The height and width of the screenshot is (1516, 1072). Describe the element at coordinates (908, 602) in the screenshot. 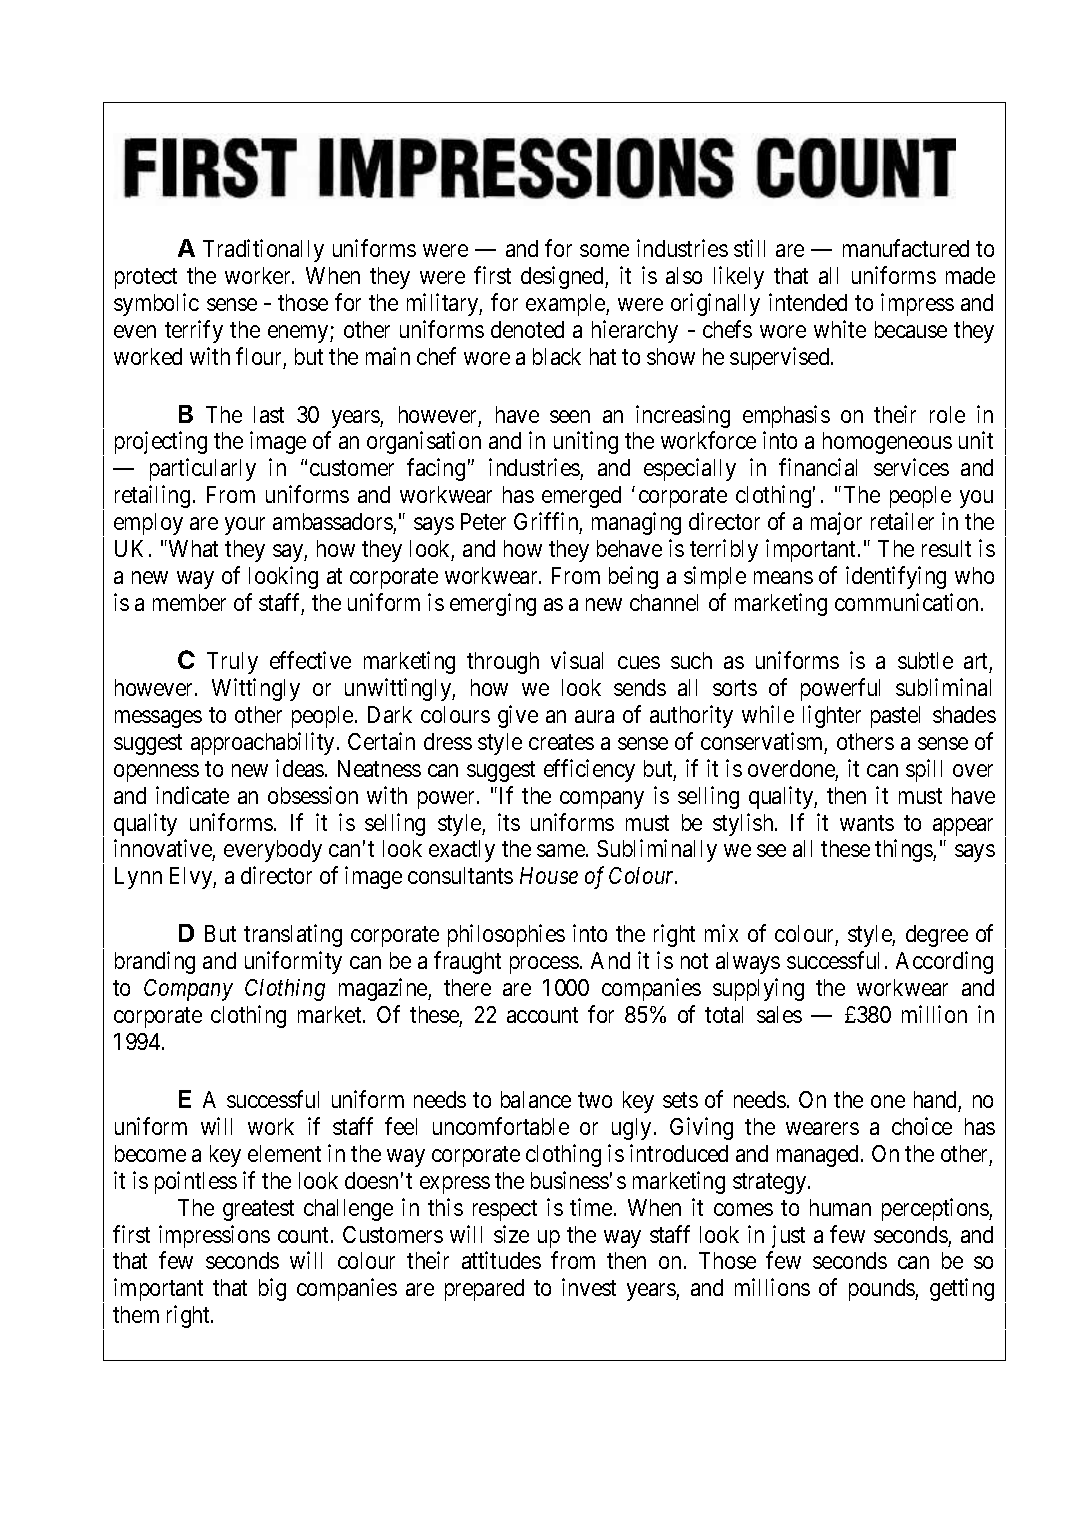

I see `communication` at that location.
